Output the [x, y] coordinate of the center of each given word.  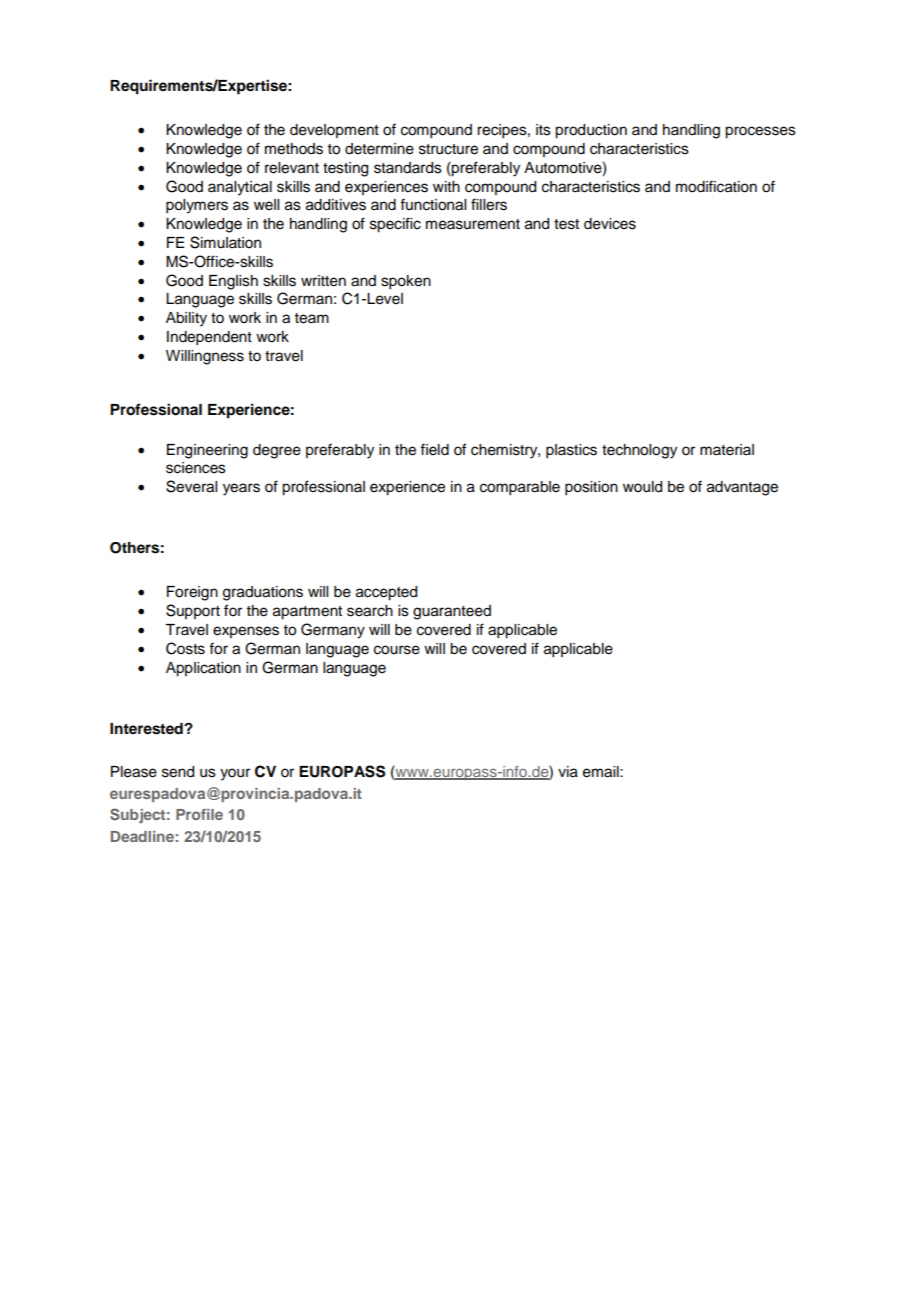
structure [448, 149]
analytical [240, 188]
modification [716, 186]
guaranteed [452, 612]
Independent [209, 338]
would [642, 487]
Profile [199, 814]
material [727, 450]
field [434, 449]
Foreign [192, 593]
